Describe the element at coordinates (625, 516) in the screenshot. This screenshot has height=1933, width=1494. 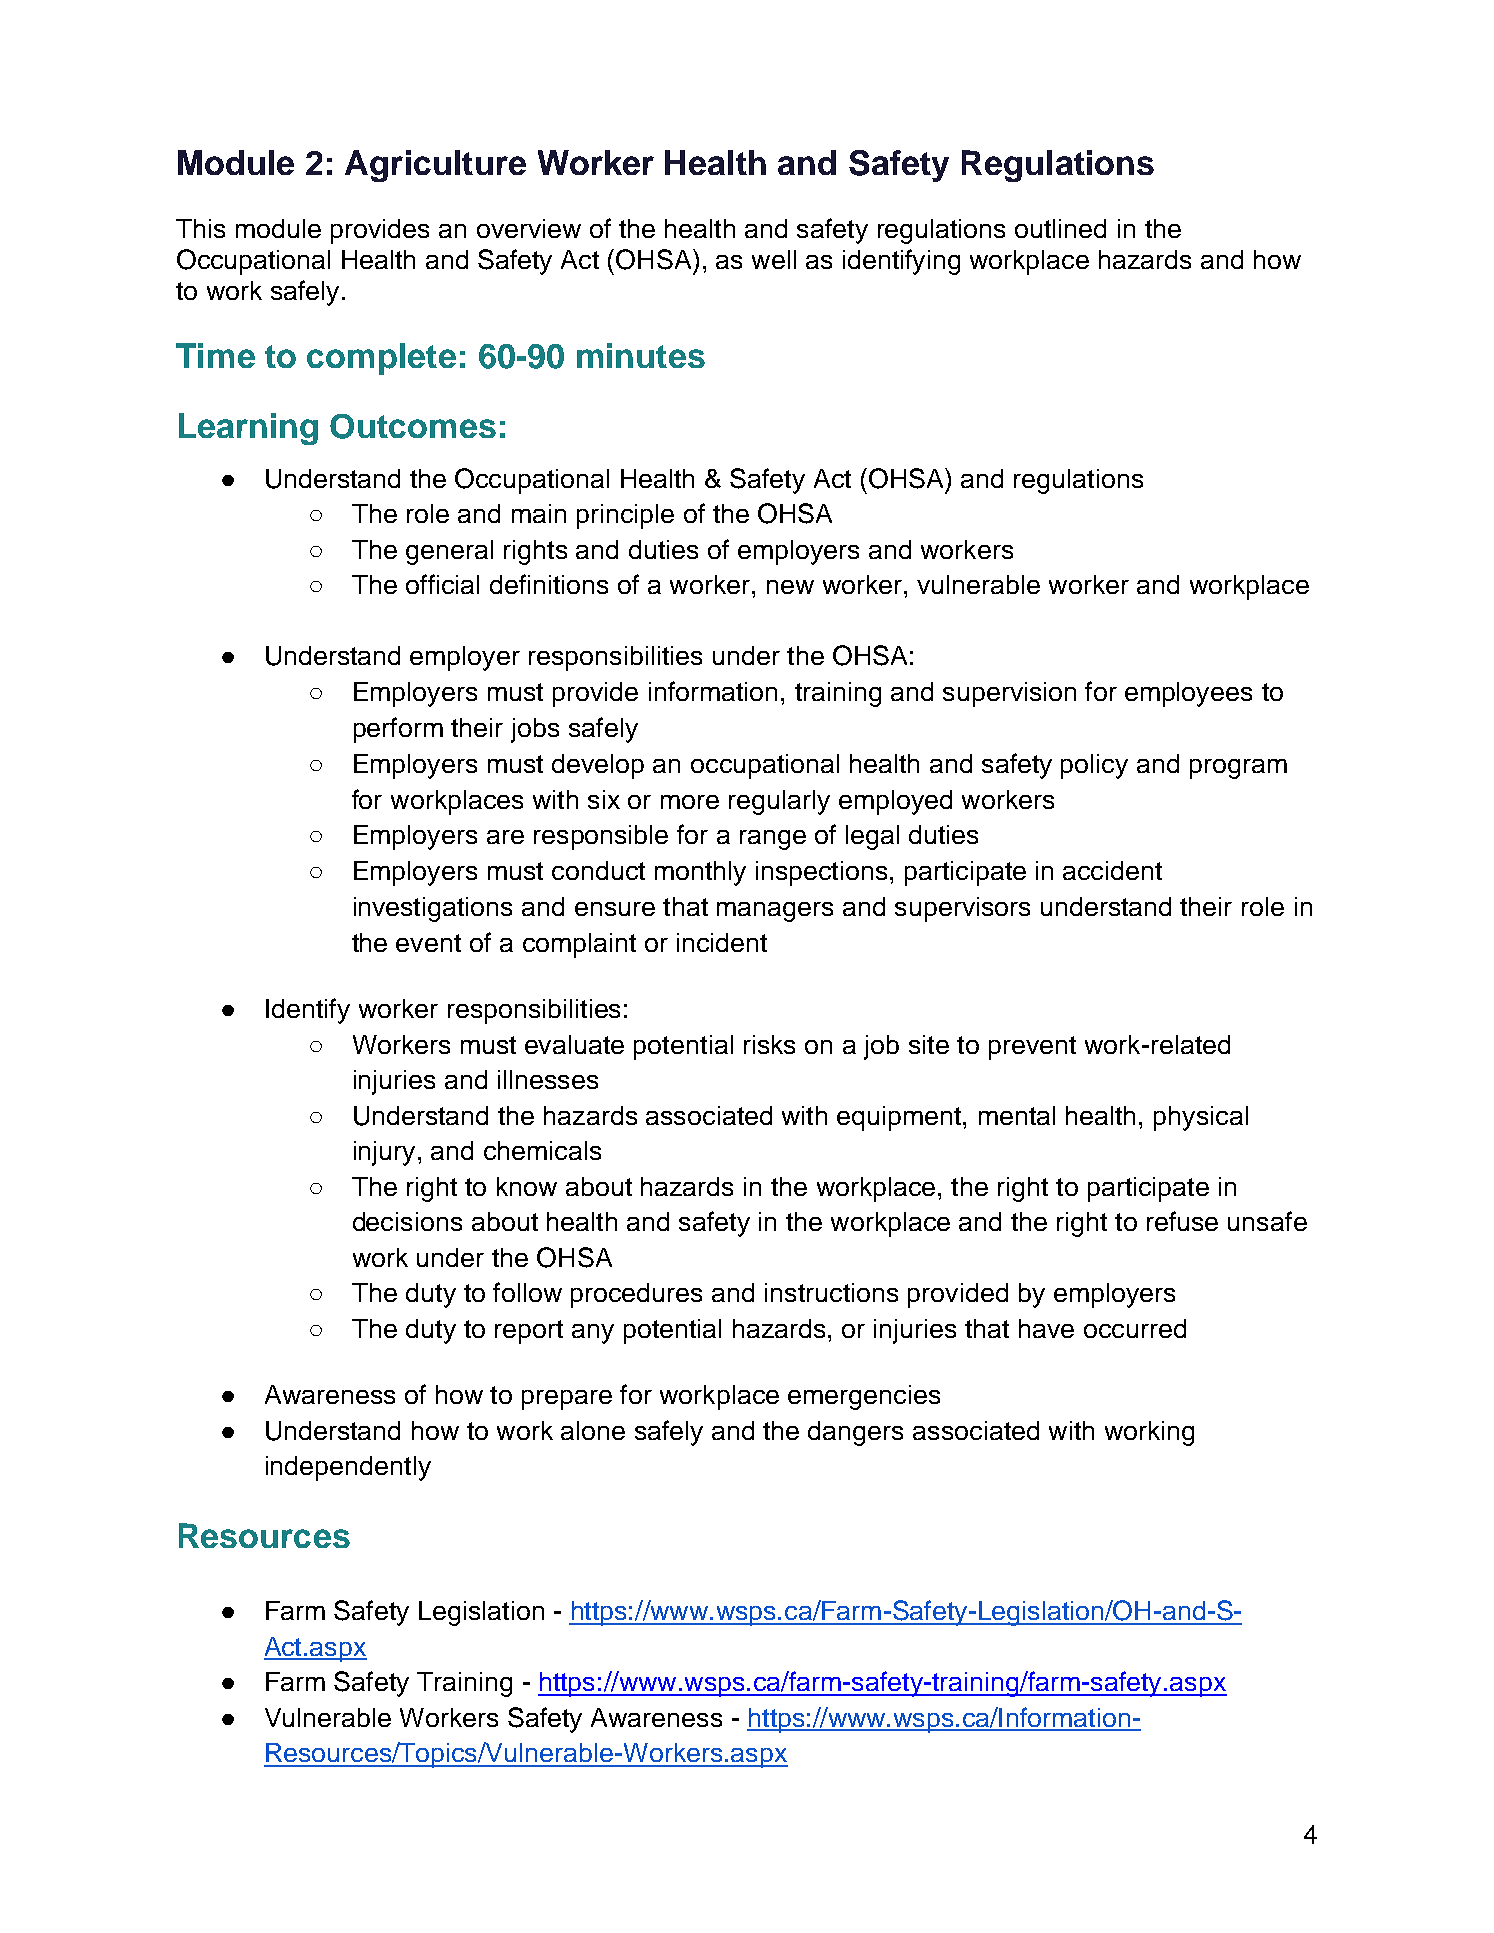
I see `principle` at that location.
